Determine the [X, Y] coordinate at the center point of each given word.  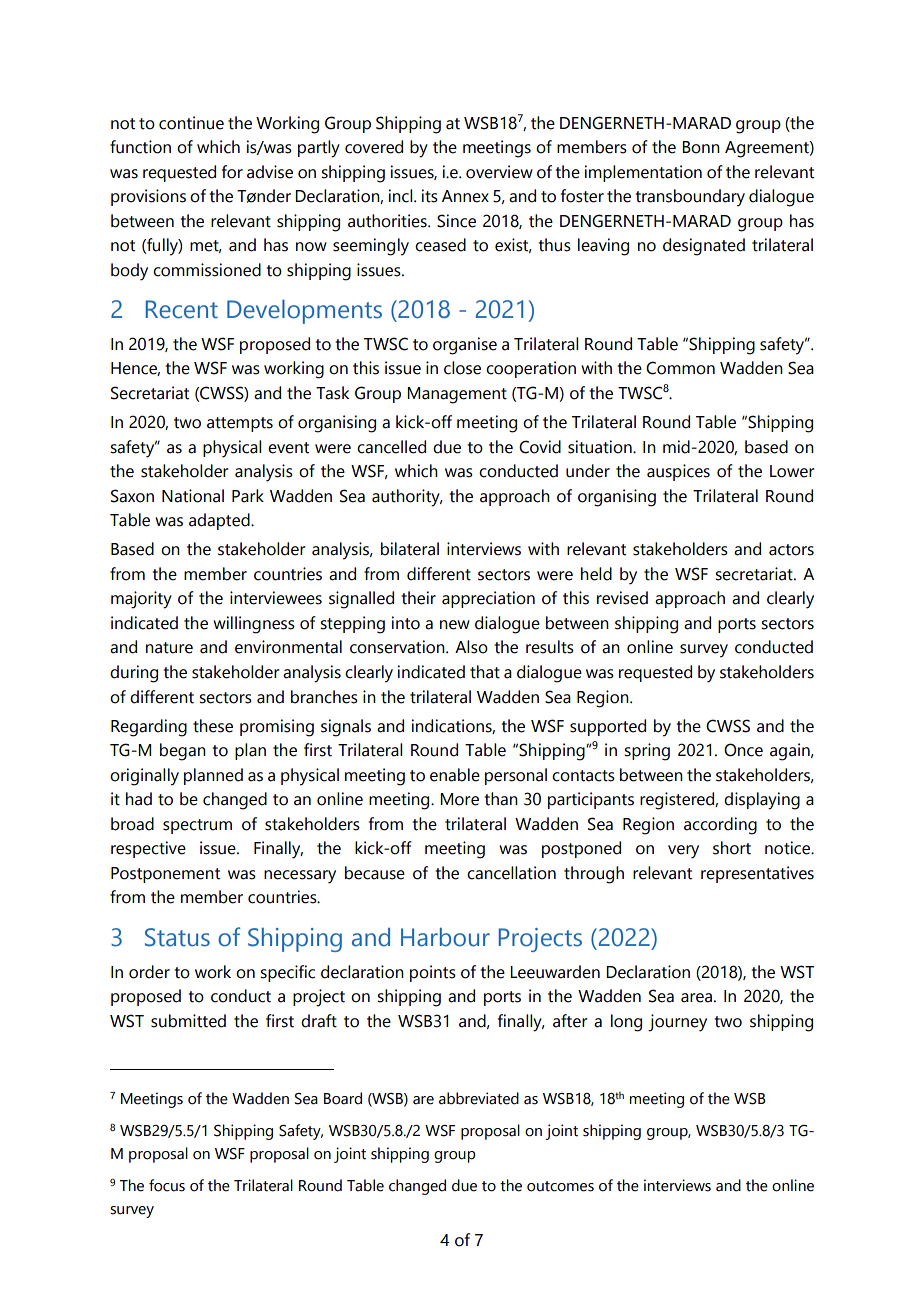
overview [499, 172]
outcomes [560, 1186]
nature [169, 648]
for [232, 172]
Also [471, 647]
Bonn [701, 147]
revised [622, 598]
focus [167, 1185]
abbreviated [479, 1098]
